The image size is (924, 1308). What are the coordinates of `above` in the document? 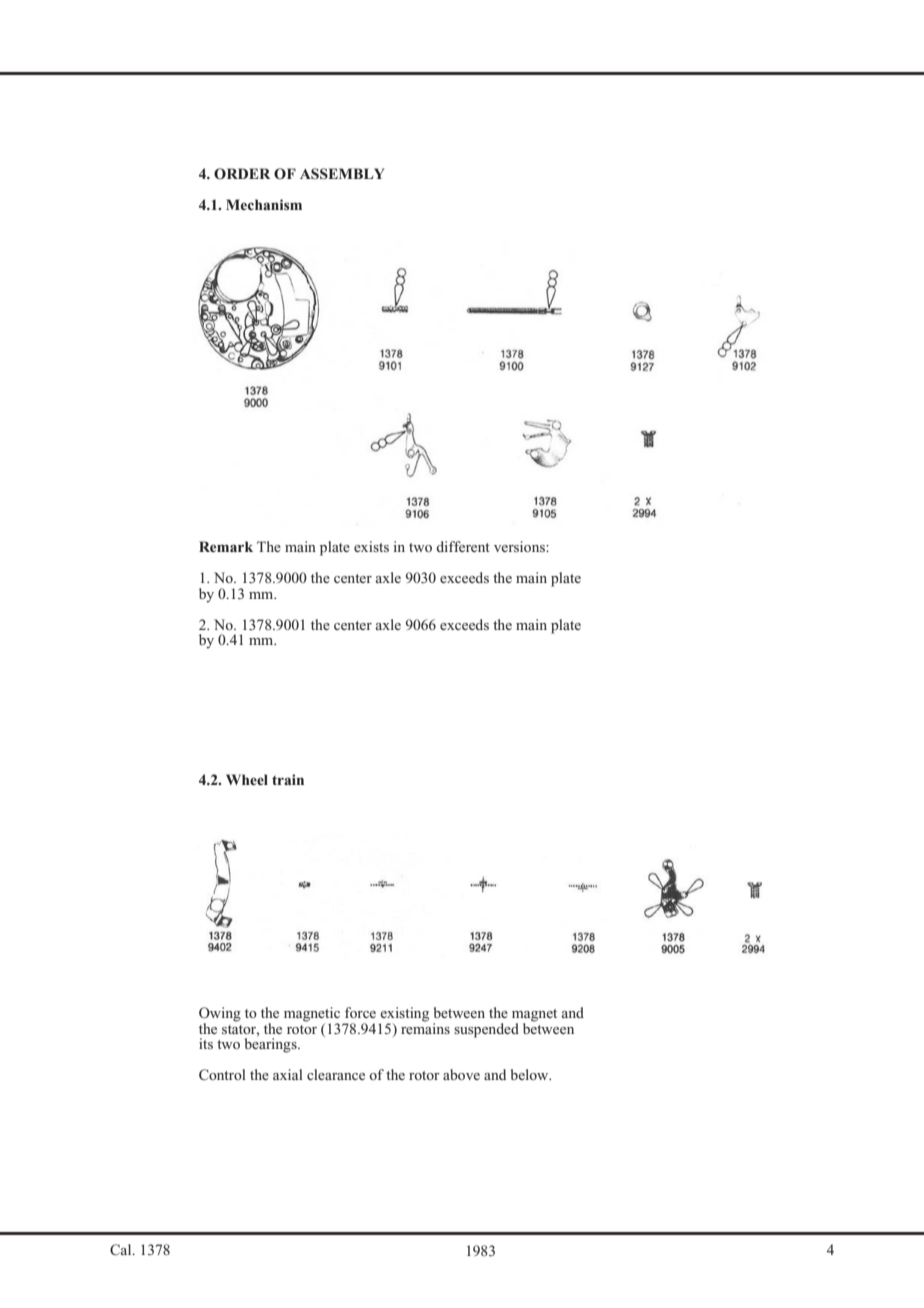 It's located at (461, 1074).
